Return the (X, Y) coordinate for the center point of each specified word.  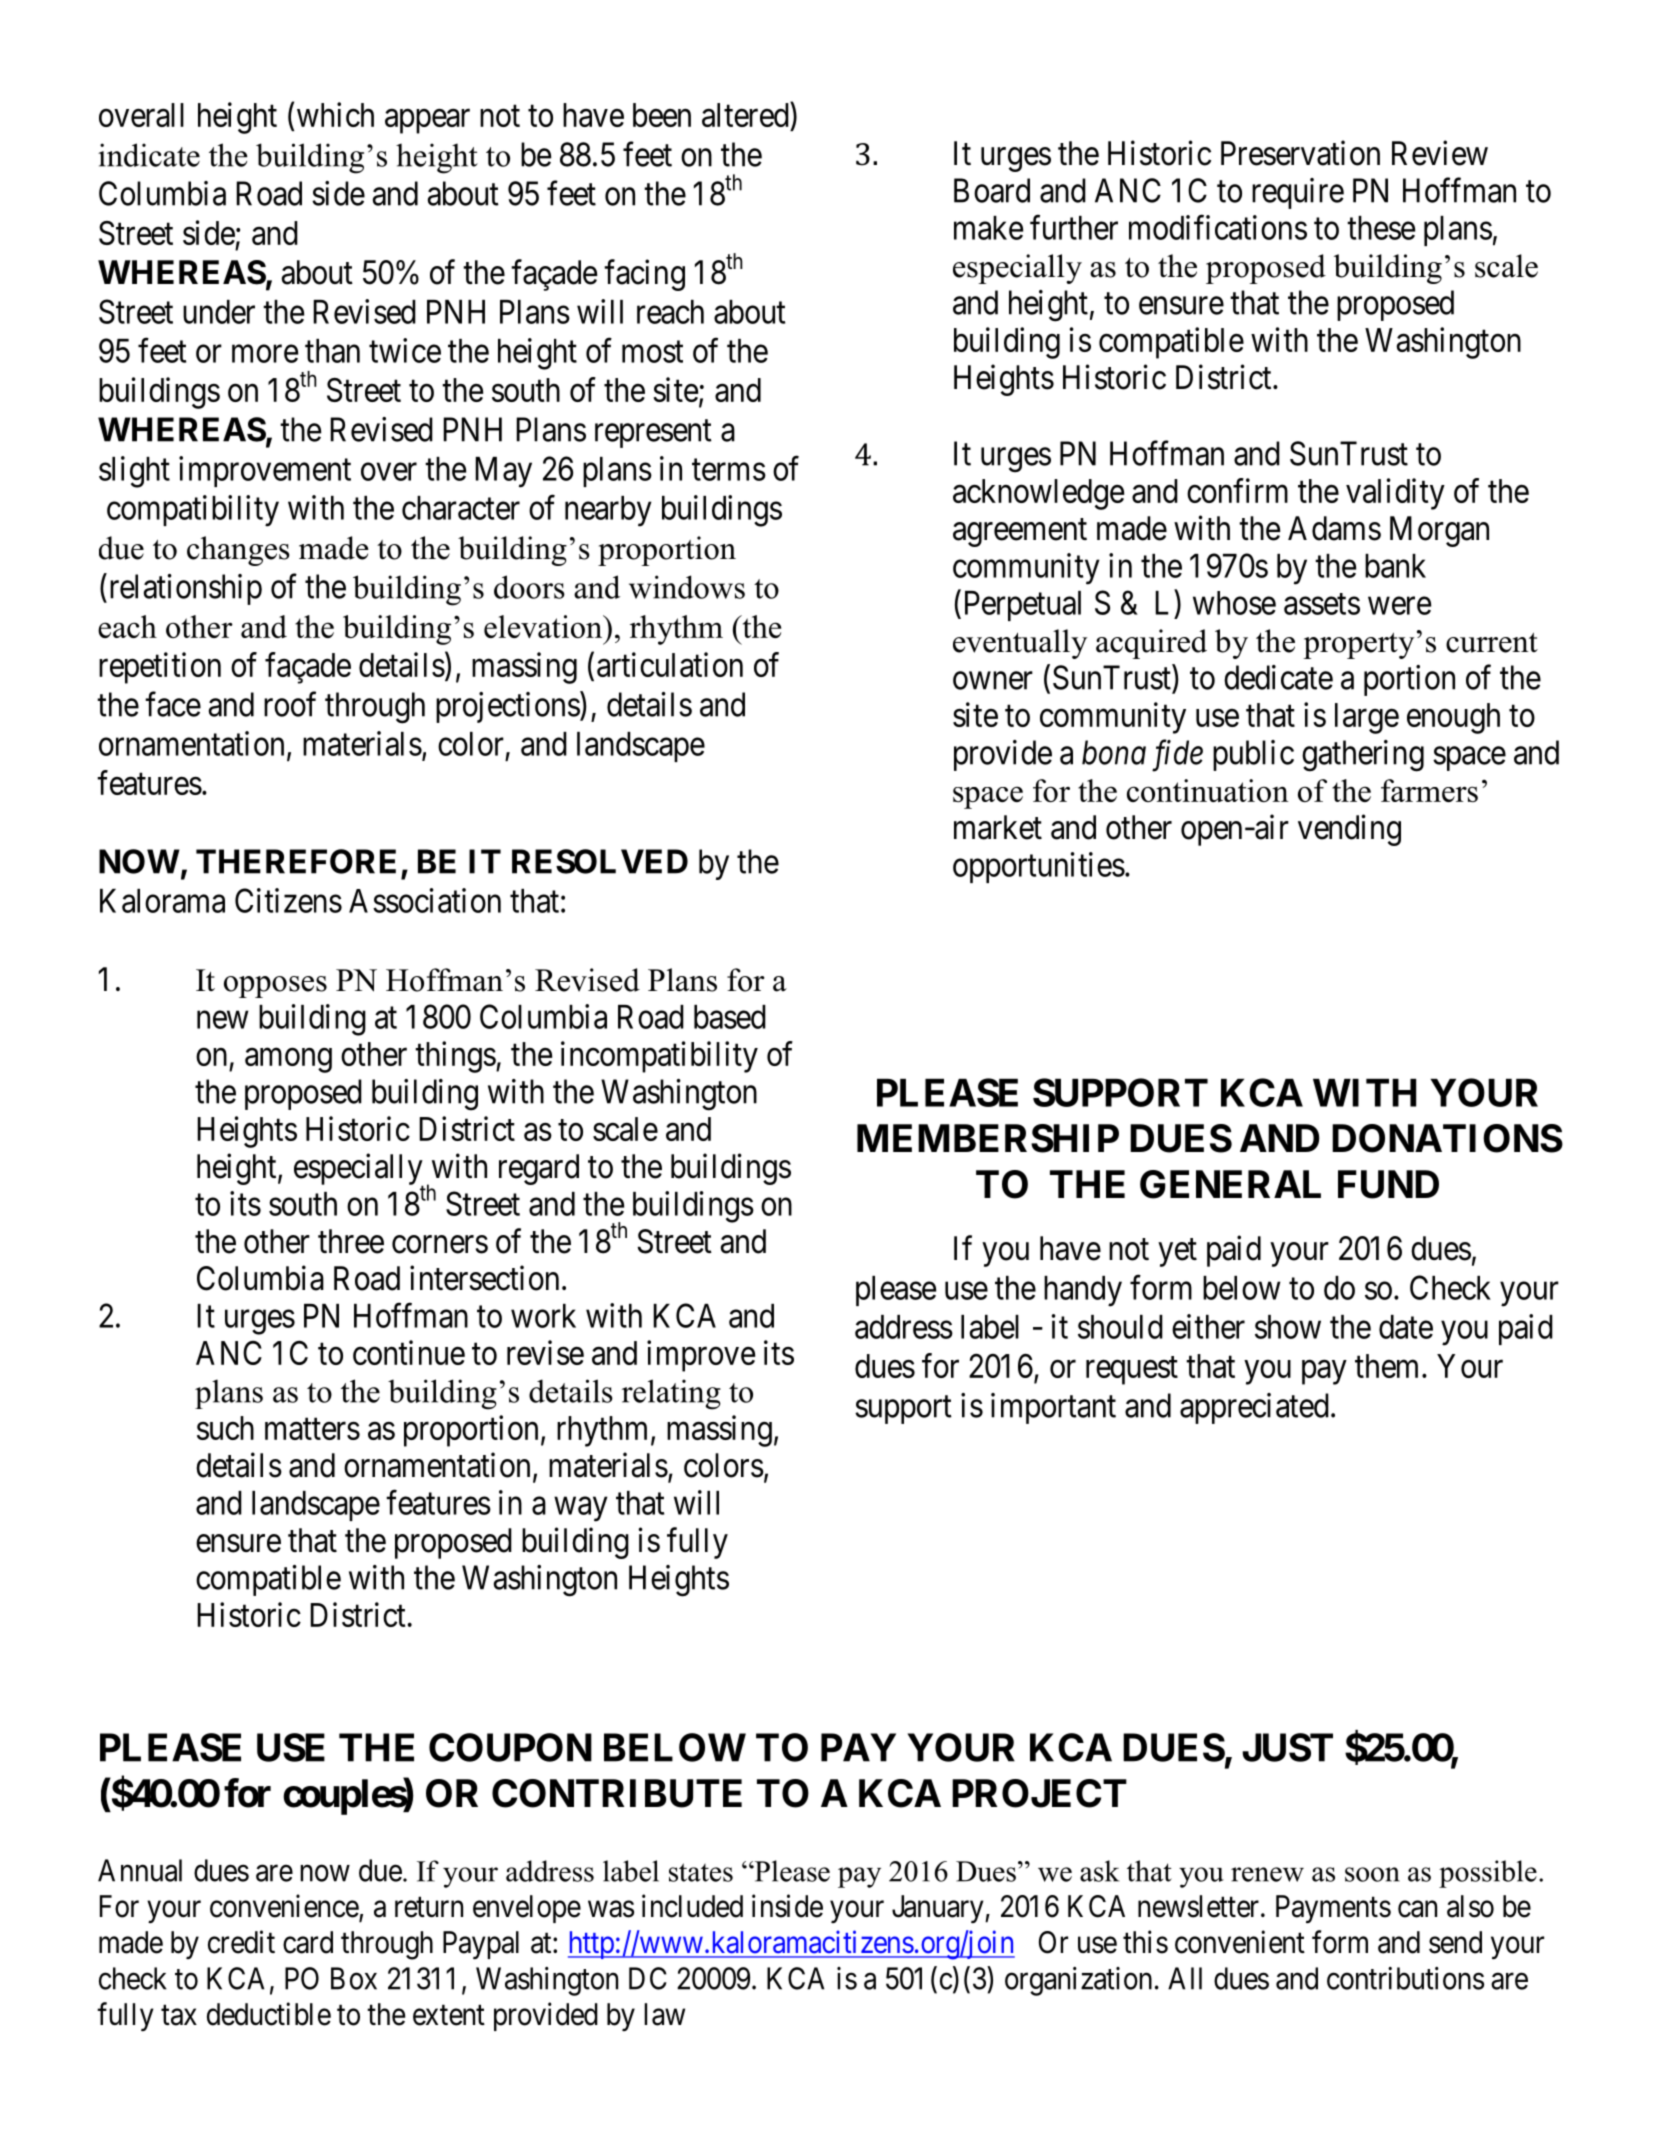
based (730, 1017)
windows (687, 587)
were (1399, 606)
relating (671, 1394)
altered (746, 114)
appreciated (1254, 1408)
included (692, 1906)
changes (238, 551)
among (288, 1060)
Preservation (1300, 153)
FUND (1388, 1184)
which (335, 114)
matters (312, 1429)
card (308, 1942)
